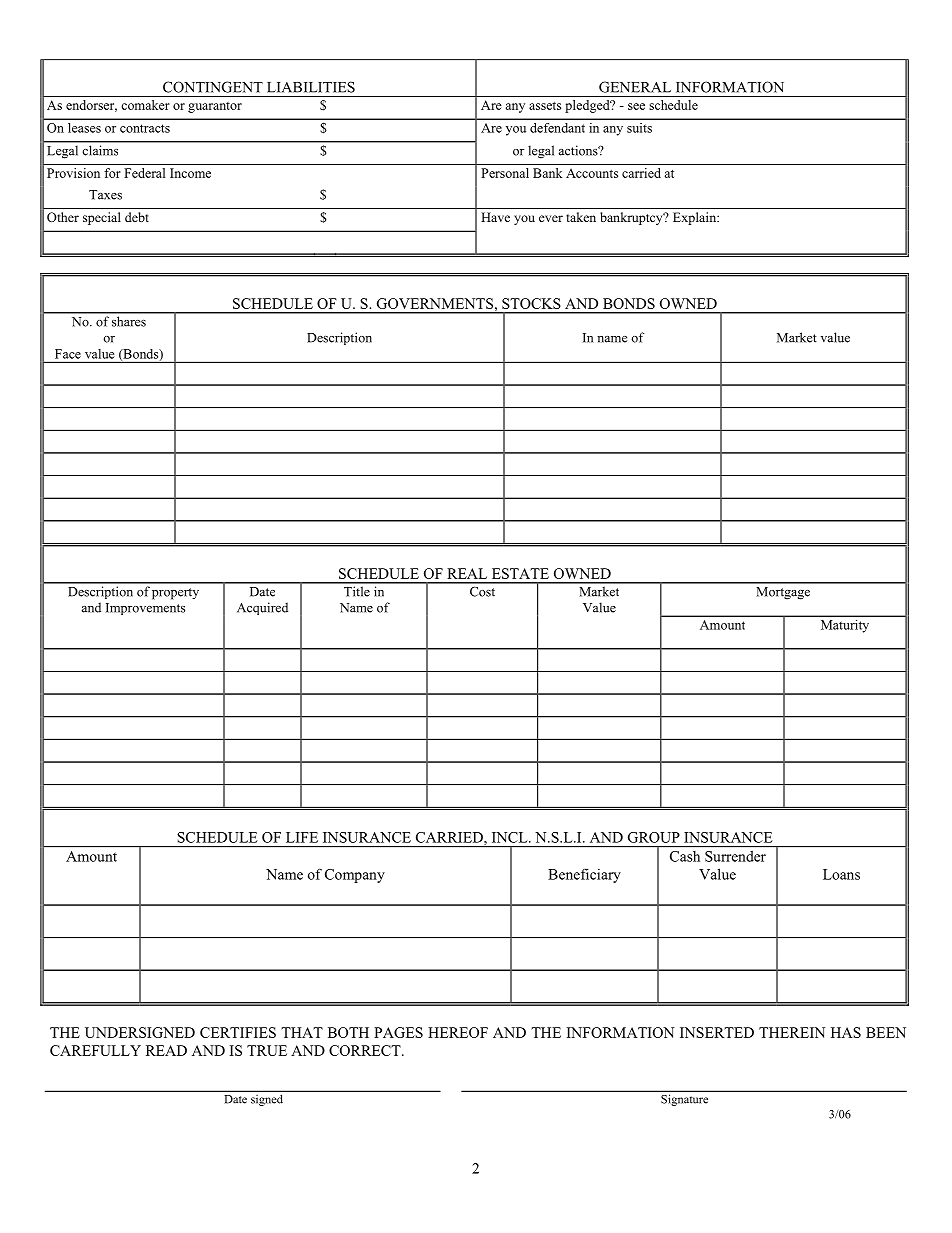 The width and height of the screenshot is (952, 1233). Describe the element at coordinates (545, 105) in the screenshot. I see `assets` at that location.
